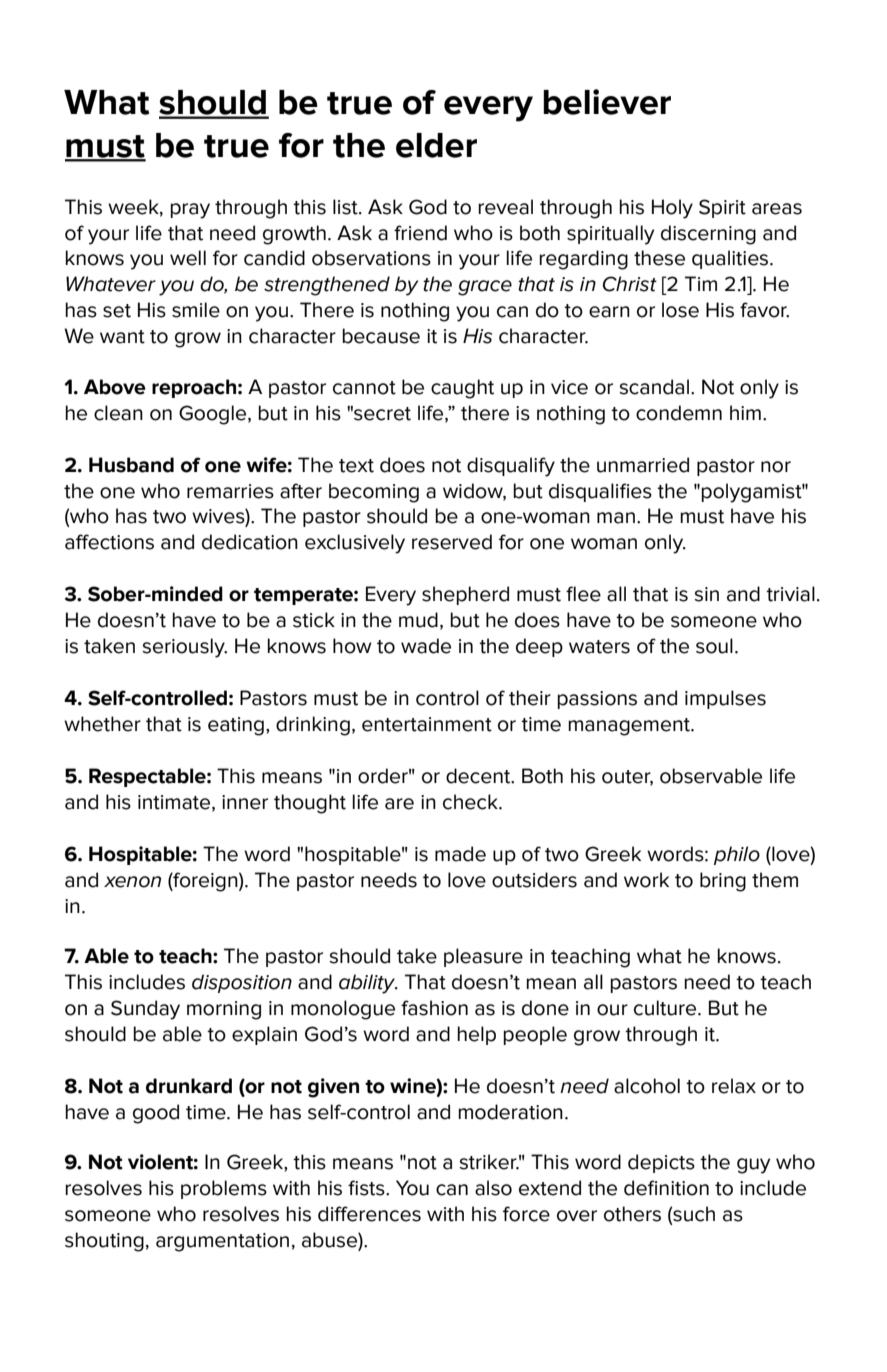  What do you see at coordinates (723, 882) in the screenshot?
I see `bring` at bounding box center [723, 882].
